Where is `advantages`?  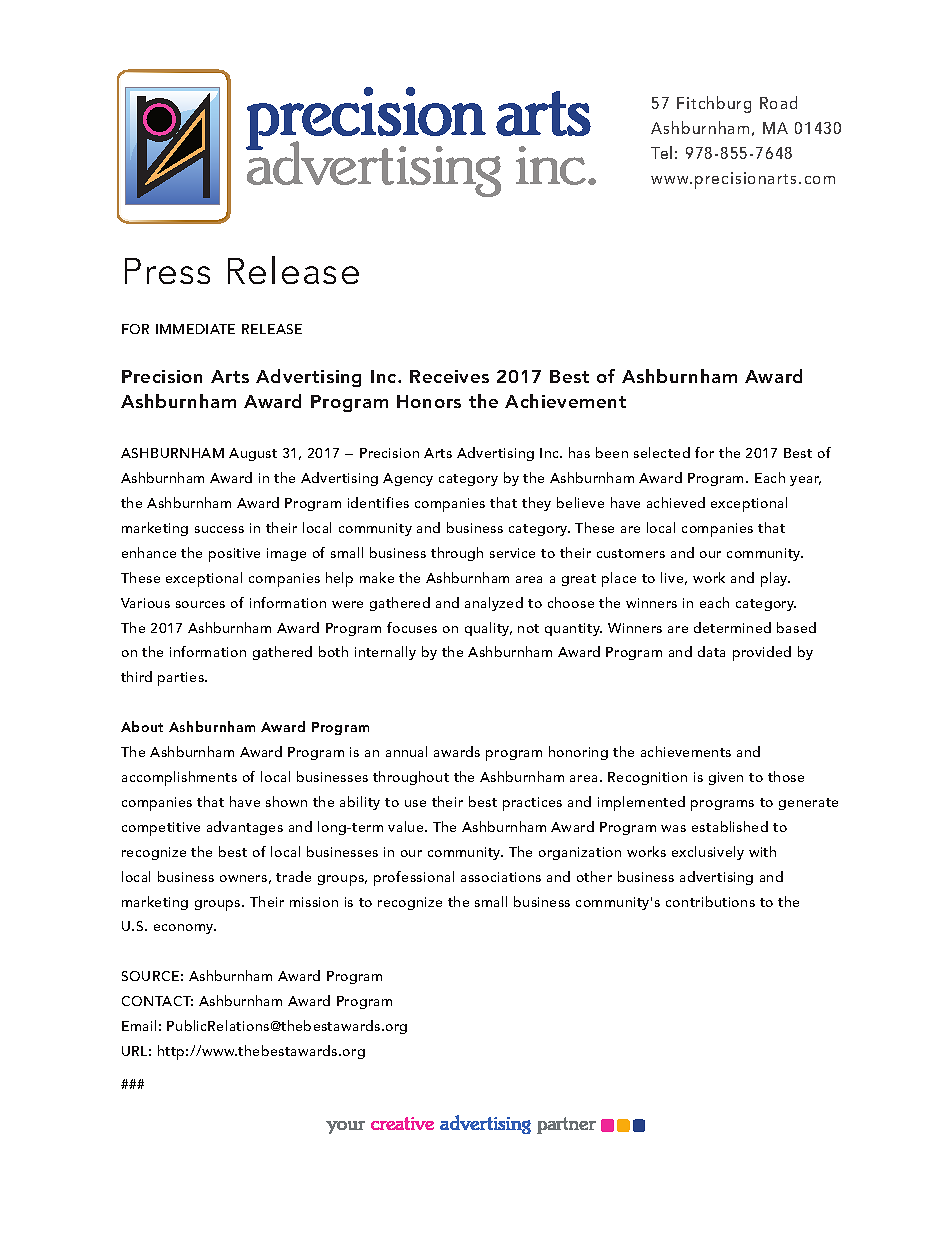 advantages is located at coordinates (245, 828).
